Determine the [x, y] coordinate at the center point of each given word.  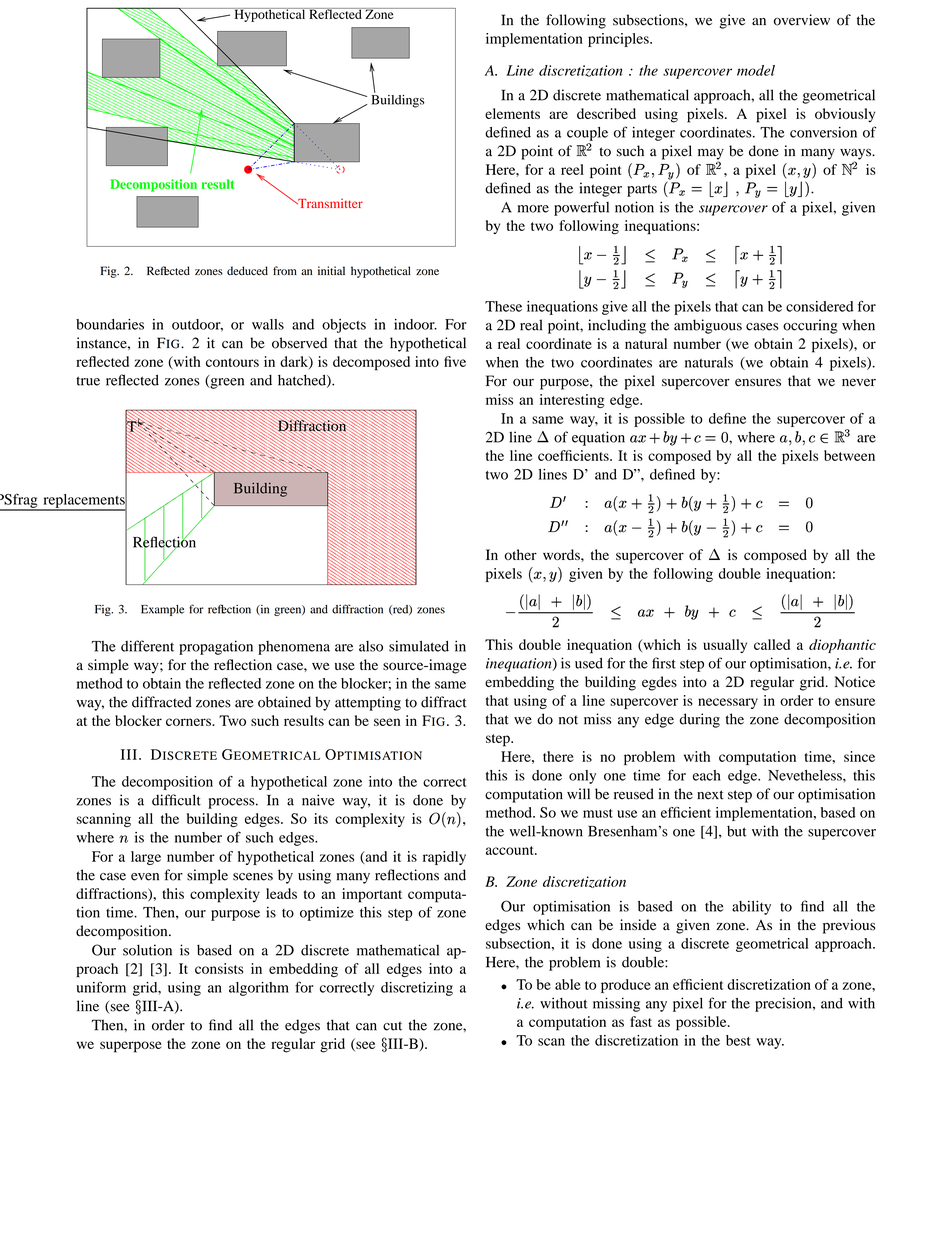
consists [219, 968]
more [533, 209]
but [737, 831]
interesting [572, 401]
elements [512, 113]
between [849, 455]
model [756, 70]
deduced [247, 271]
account [511, 850]
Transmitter [329, 203]
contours [232, 362]
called [772, 644]
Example [162, 610]
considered [819, 306]
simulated [419, 646]
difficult [176, 800]
